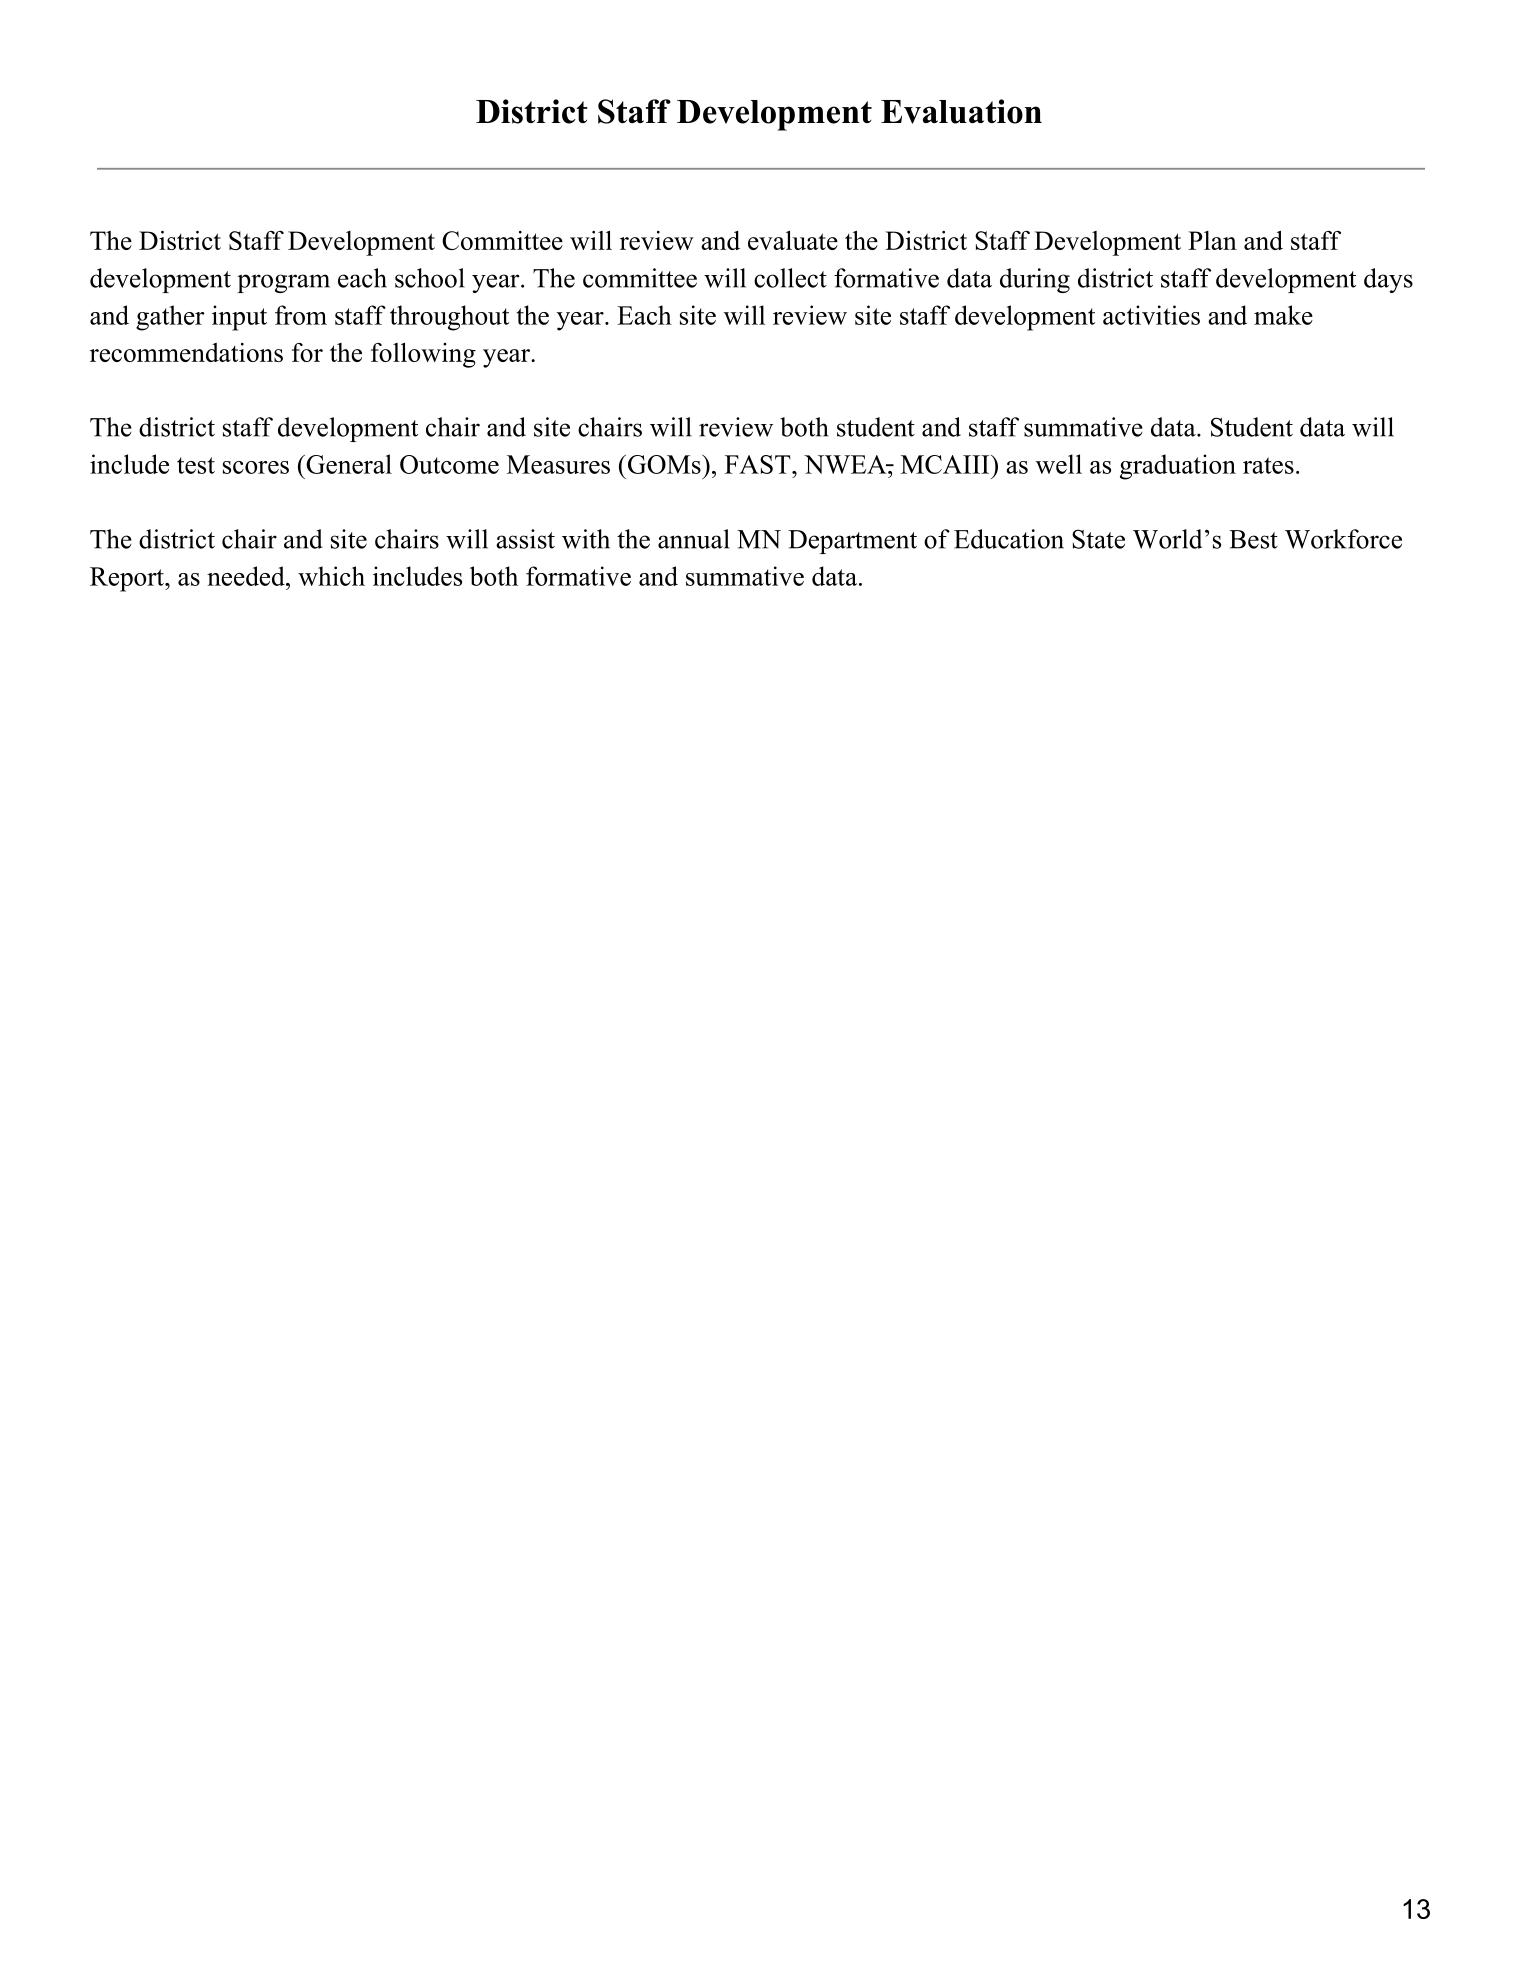 The width and height of the screenshot is (1522, 1969). What do you see at coordinates (247, 576) in the screenshot?
I see `needed` at bounding box center [247, 576].
